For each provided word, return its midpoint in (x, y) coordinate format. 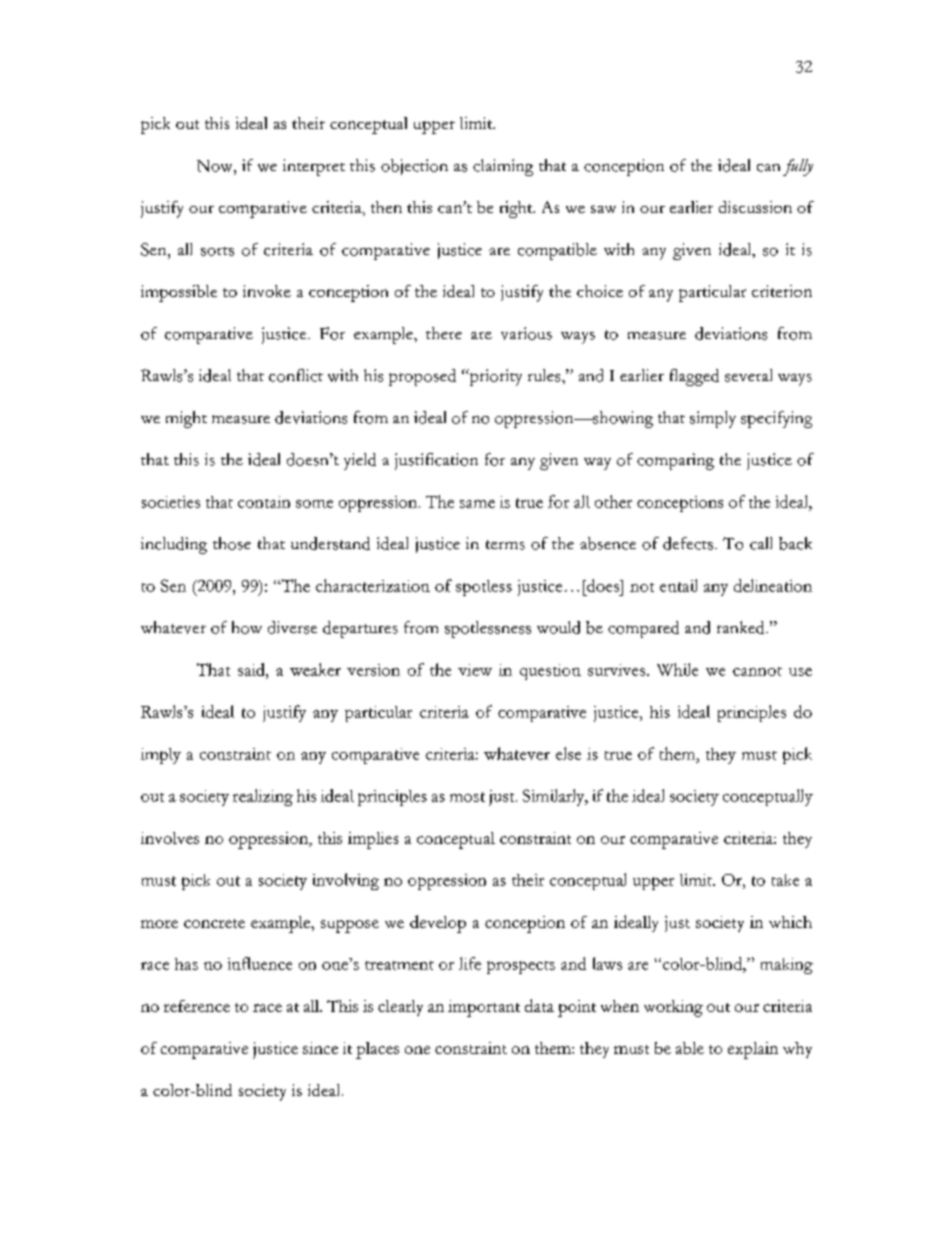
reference (197, 1006)
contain (264, 502)
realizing (263, 797)
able (690, 1048)
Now (216, 166)
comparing (675, 461)
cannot (757, 671)
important (484, 1008)
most (467, 797)
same (477, 504)
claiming (503, 167)
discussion (755, 207)
